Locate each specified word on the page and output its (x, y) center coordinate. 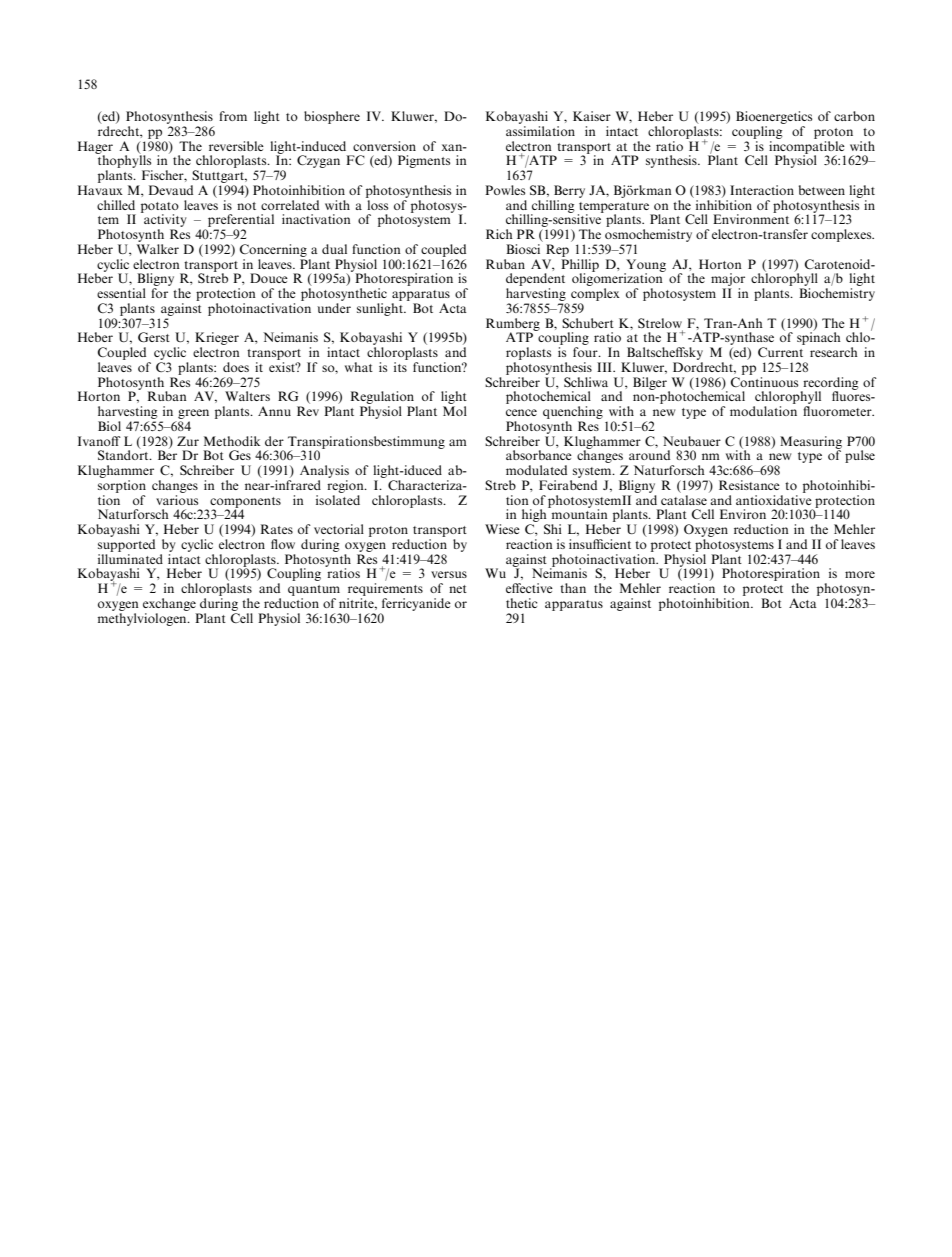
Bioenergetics (774, 117)
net (458, 589)
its (400, 367)
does (236, 367)
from (233, 116)
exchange (169, 604)
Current (780, 352)
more (860, 574)
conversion (384, 146)
